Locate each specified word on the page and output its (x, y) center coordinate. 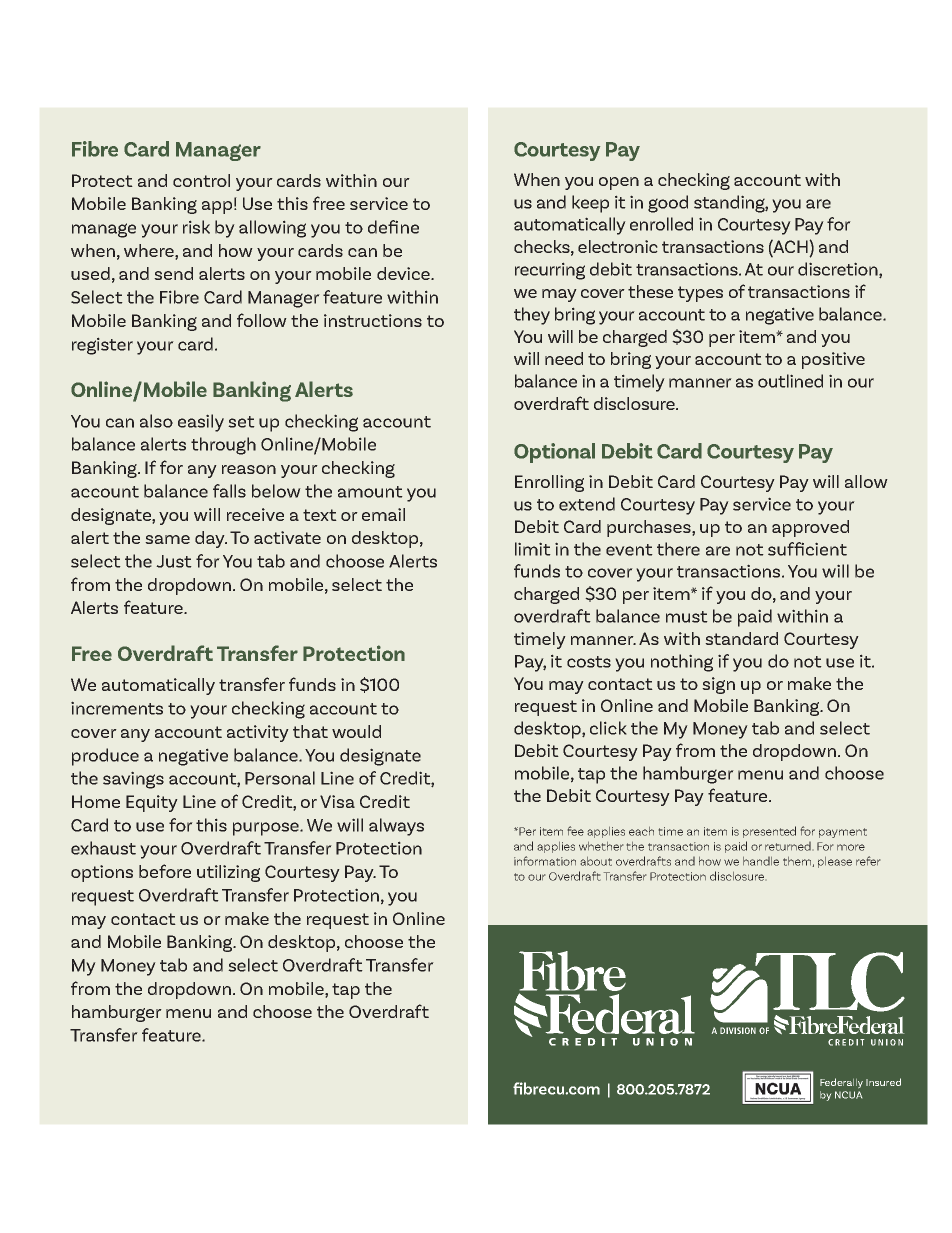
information (545, 861)
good (668, 204)
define (393, 227)
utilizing (228, 873)
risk (196, 227)
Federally (841, 1083)
